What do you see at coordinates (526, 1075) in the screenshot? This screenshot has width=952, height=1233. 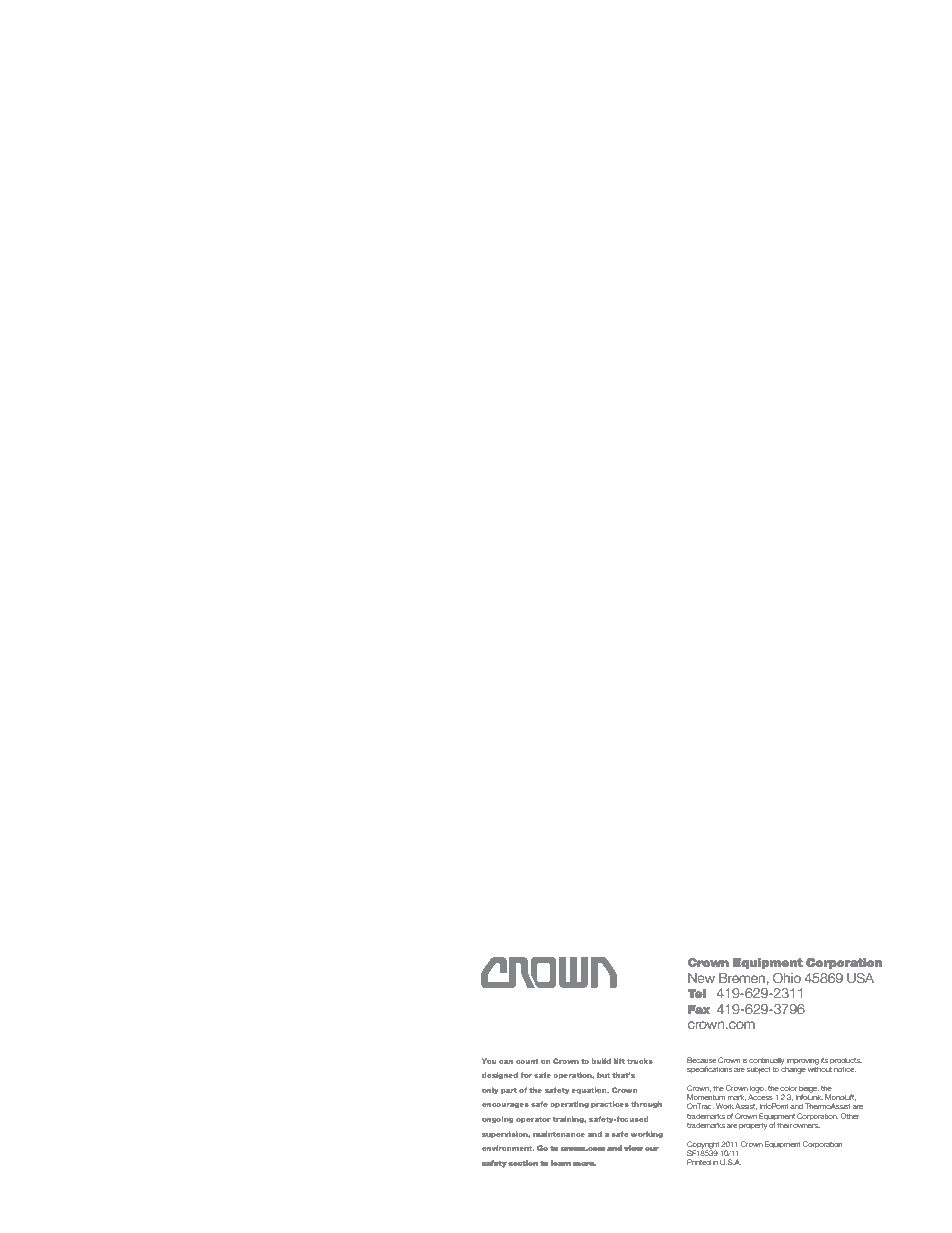 I see `for` at bounding box center [526, 1075].
